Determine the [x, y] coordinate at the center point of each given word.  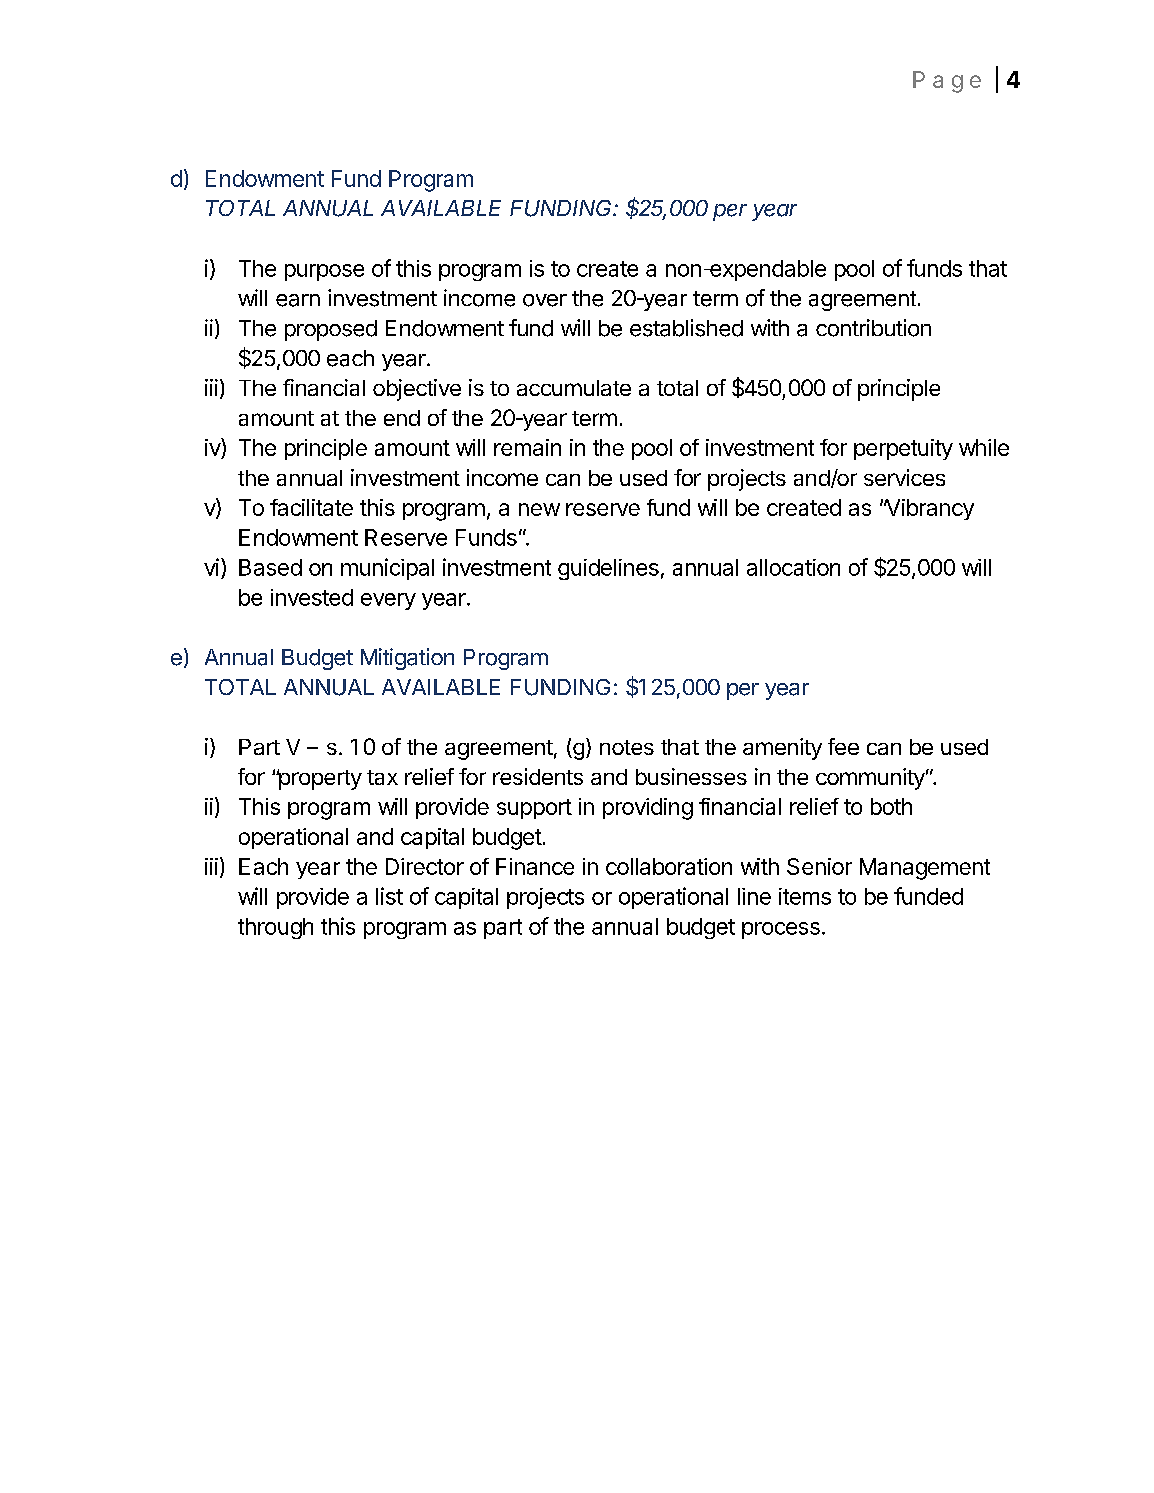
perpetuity [903, 449]
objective [417, 390]
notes [627, 747]
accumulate [574, 388]
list [389, 896]
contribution [873, 328]
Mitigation [407, 659]
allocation [793, 567]
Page [947, 82]
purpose [324, 272]
